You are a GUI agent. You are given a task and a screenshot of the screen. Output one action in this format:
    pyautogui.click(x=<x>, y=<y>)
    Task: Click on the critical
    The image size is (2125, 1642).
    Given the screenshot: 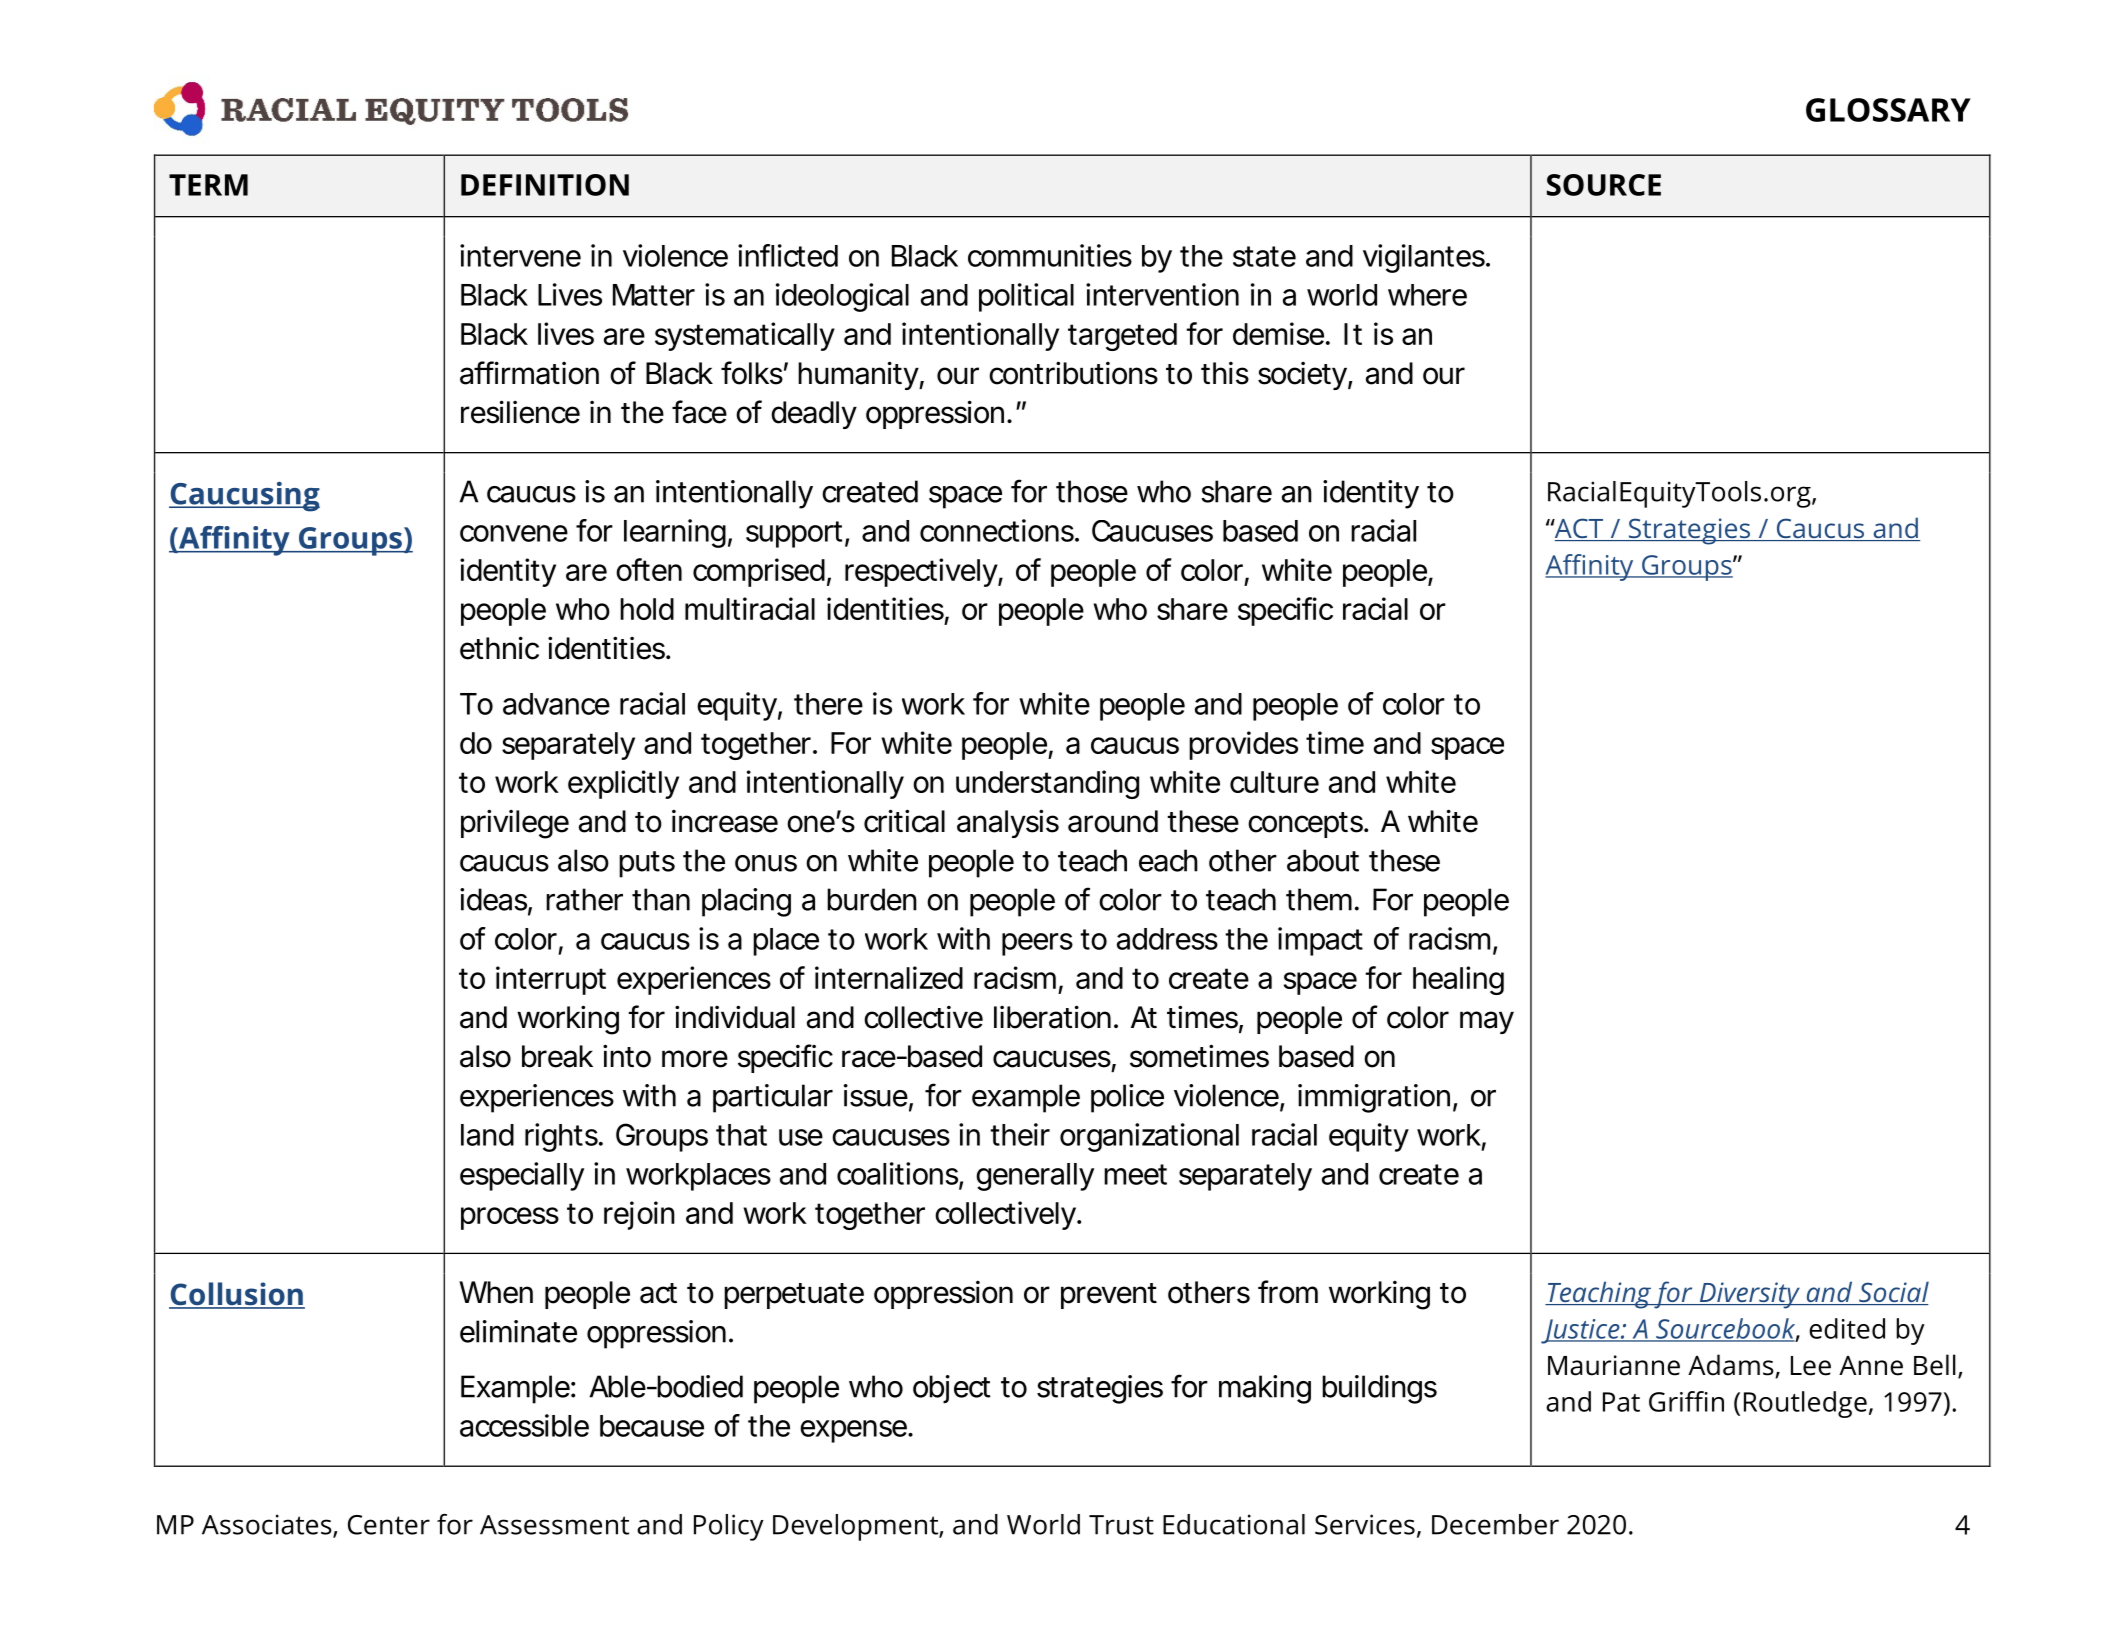 What is the action you would take?
    pyautogui.click(x=904, y=821)
